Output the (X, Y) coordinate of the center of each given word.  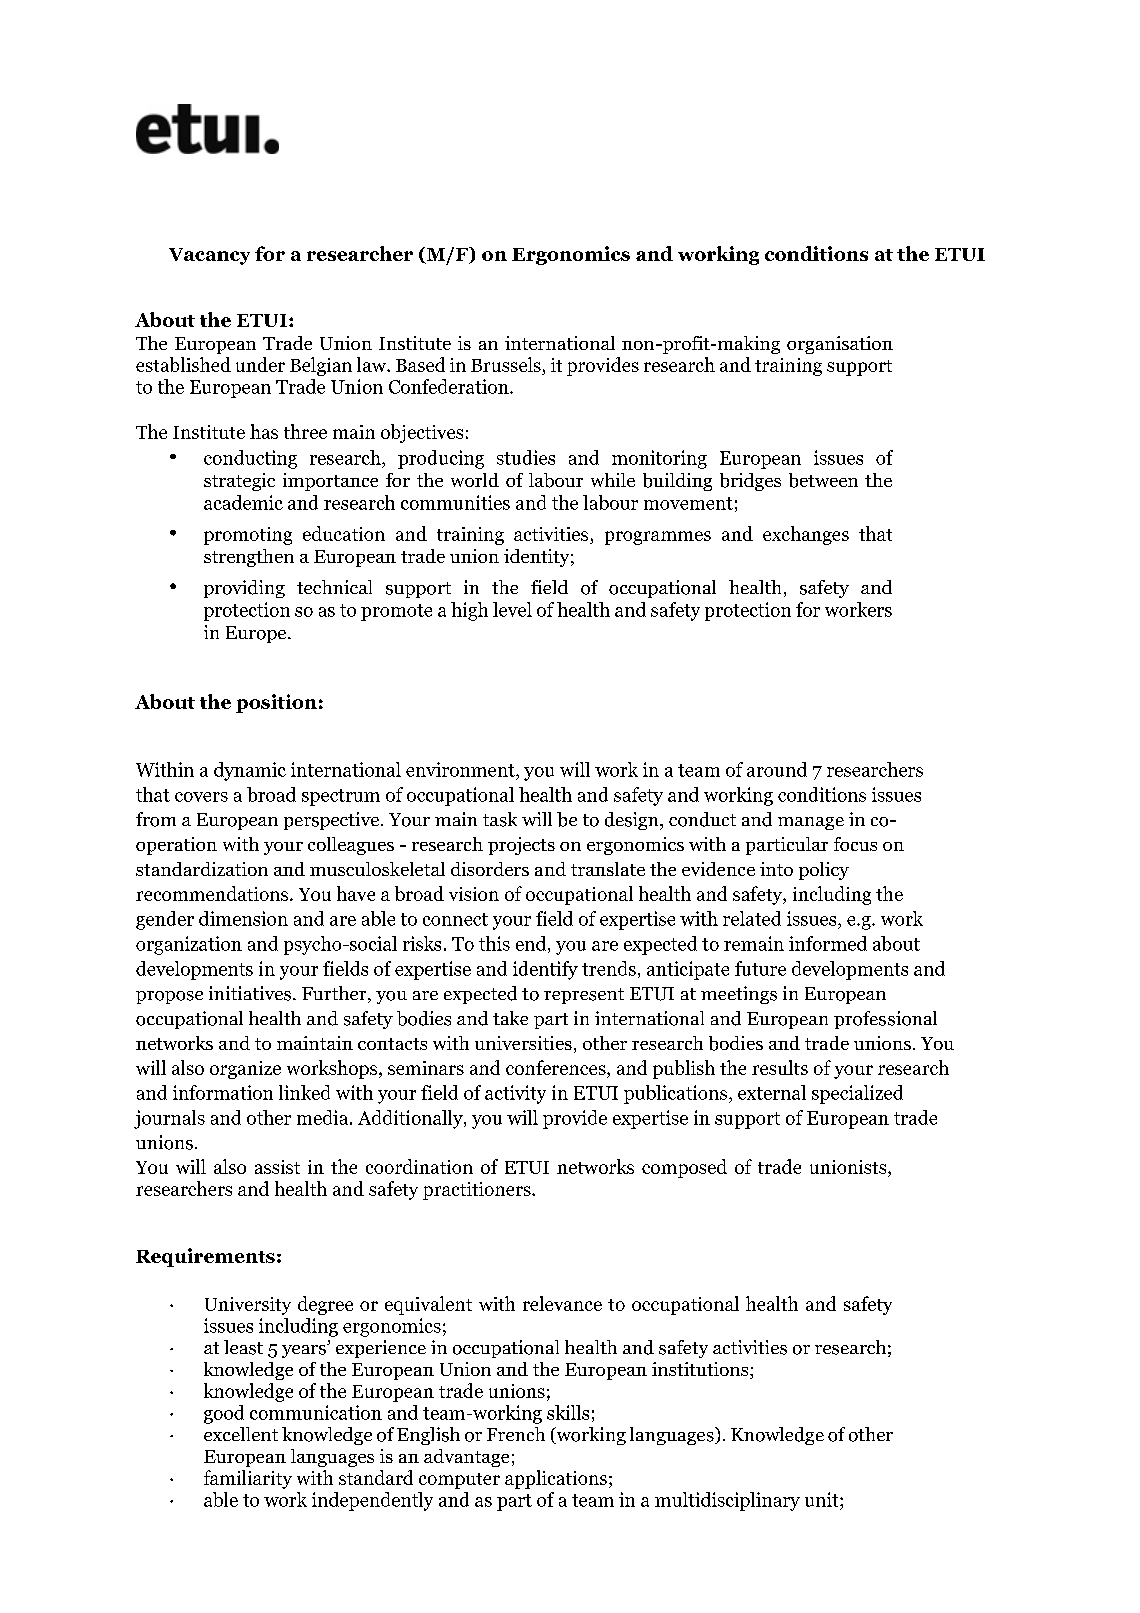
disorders (490, 869)
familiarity (248, 1479)
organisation (840, 345)
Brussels (506, 364)
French (516, 1434)
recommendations (213, 893)
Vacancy (209, 256)
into (776, 869)
